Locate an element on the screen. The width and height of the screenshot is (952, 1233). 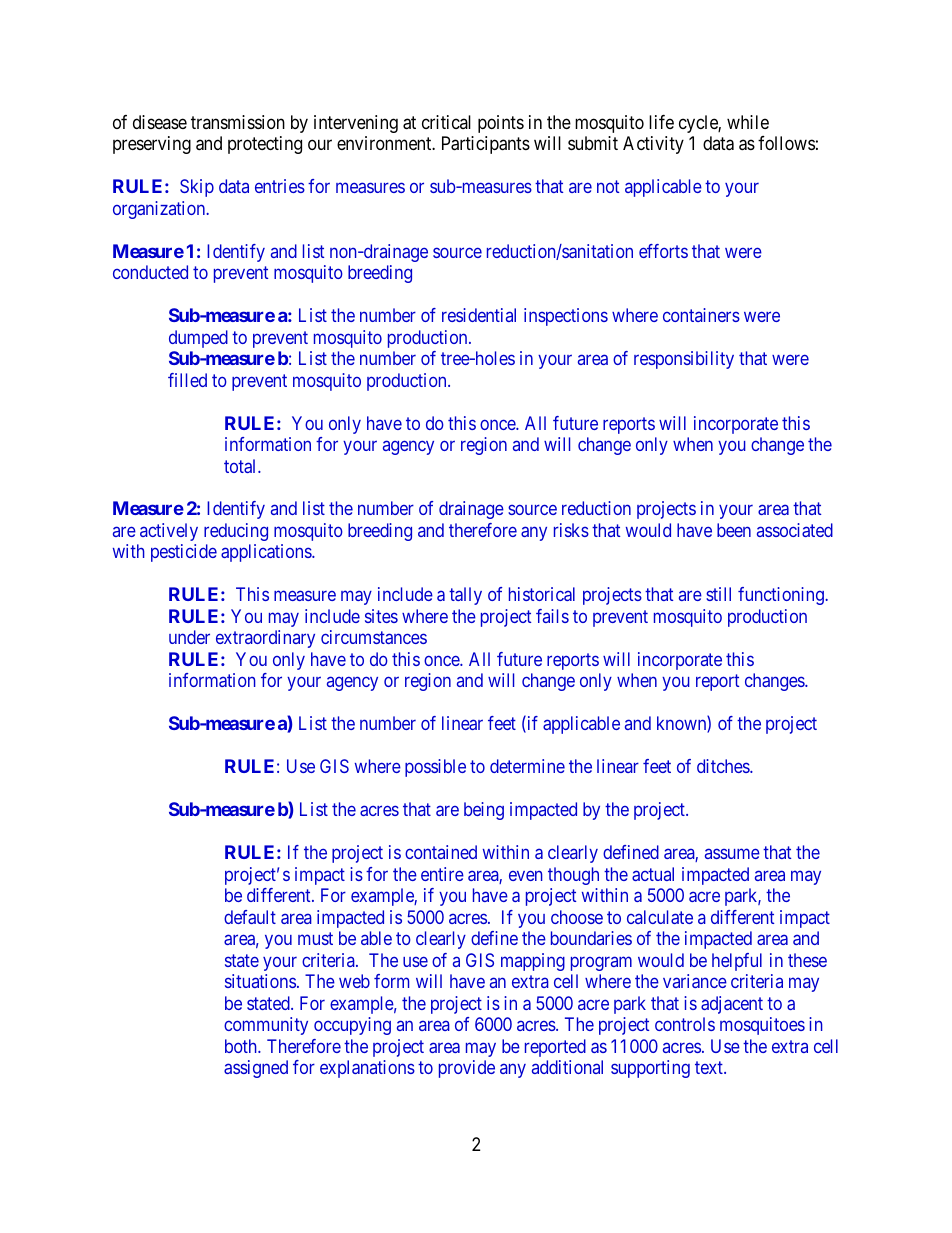
assume is located at coordinates (732, 854).
